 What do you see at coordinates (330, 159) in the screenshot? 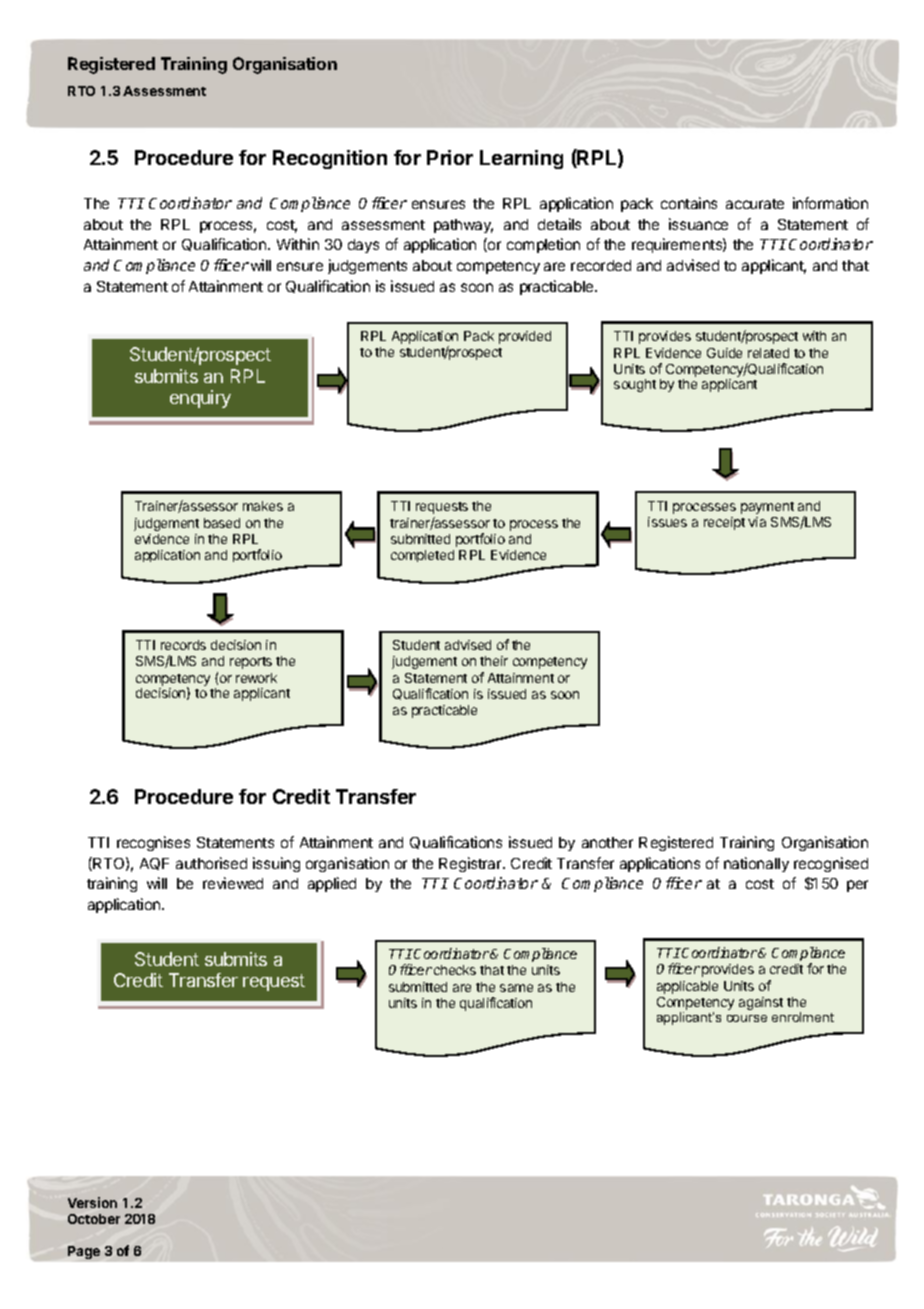
I see `Recognition` at bounding box center [330, 159].
